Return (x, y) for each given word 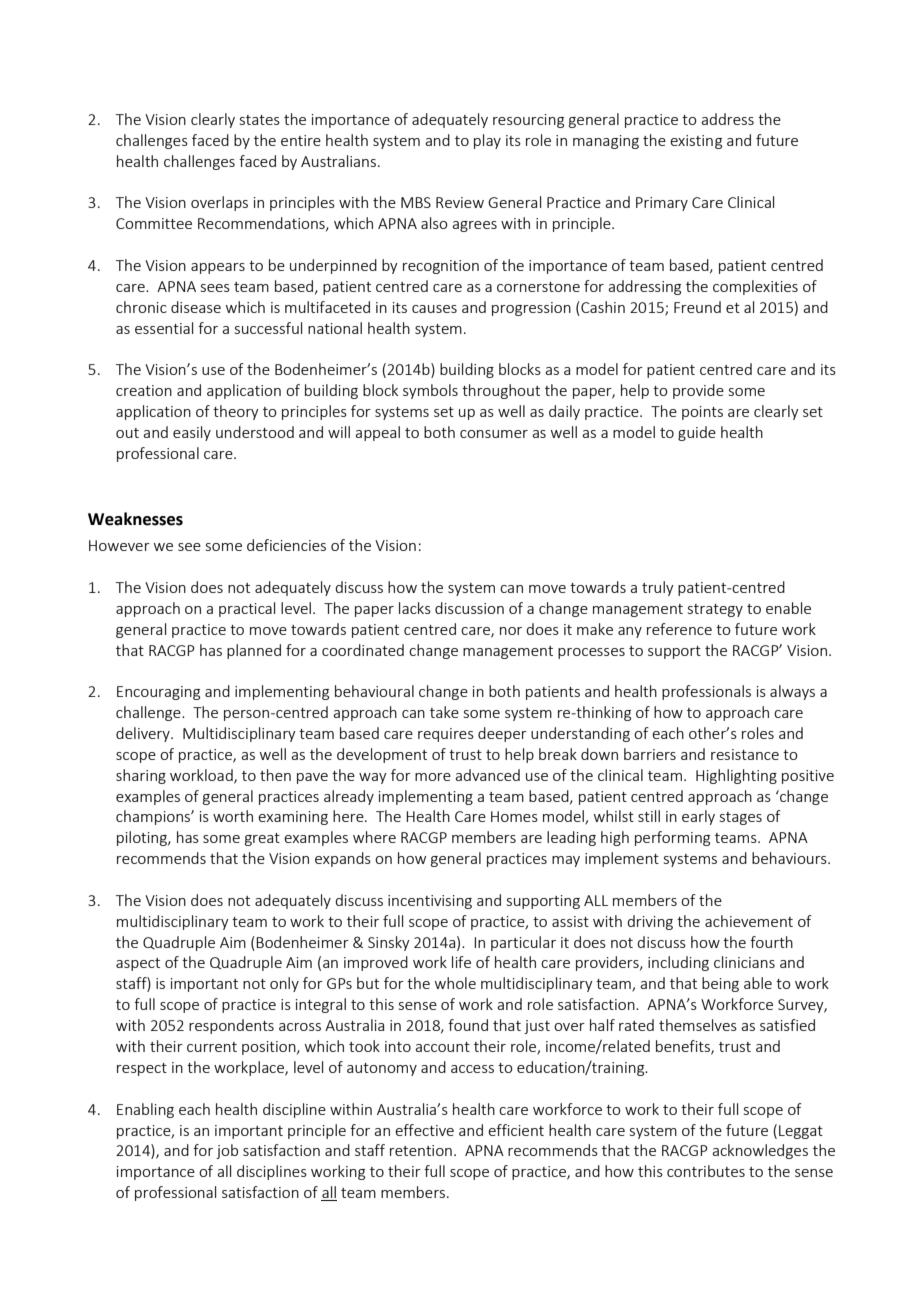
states (260, 120)
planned (254, 651)
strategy (715, 610)
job (227, 1151)
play (487, 141)
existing (696, 142)
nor (511, 631)
